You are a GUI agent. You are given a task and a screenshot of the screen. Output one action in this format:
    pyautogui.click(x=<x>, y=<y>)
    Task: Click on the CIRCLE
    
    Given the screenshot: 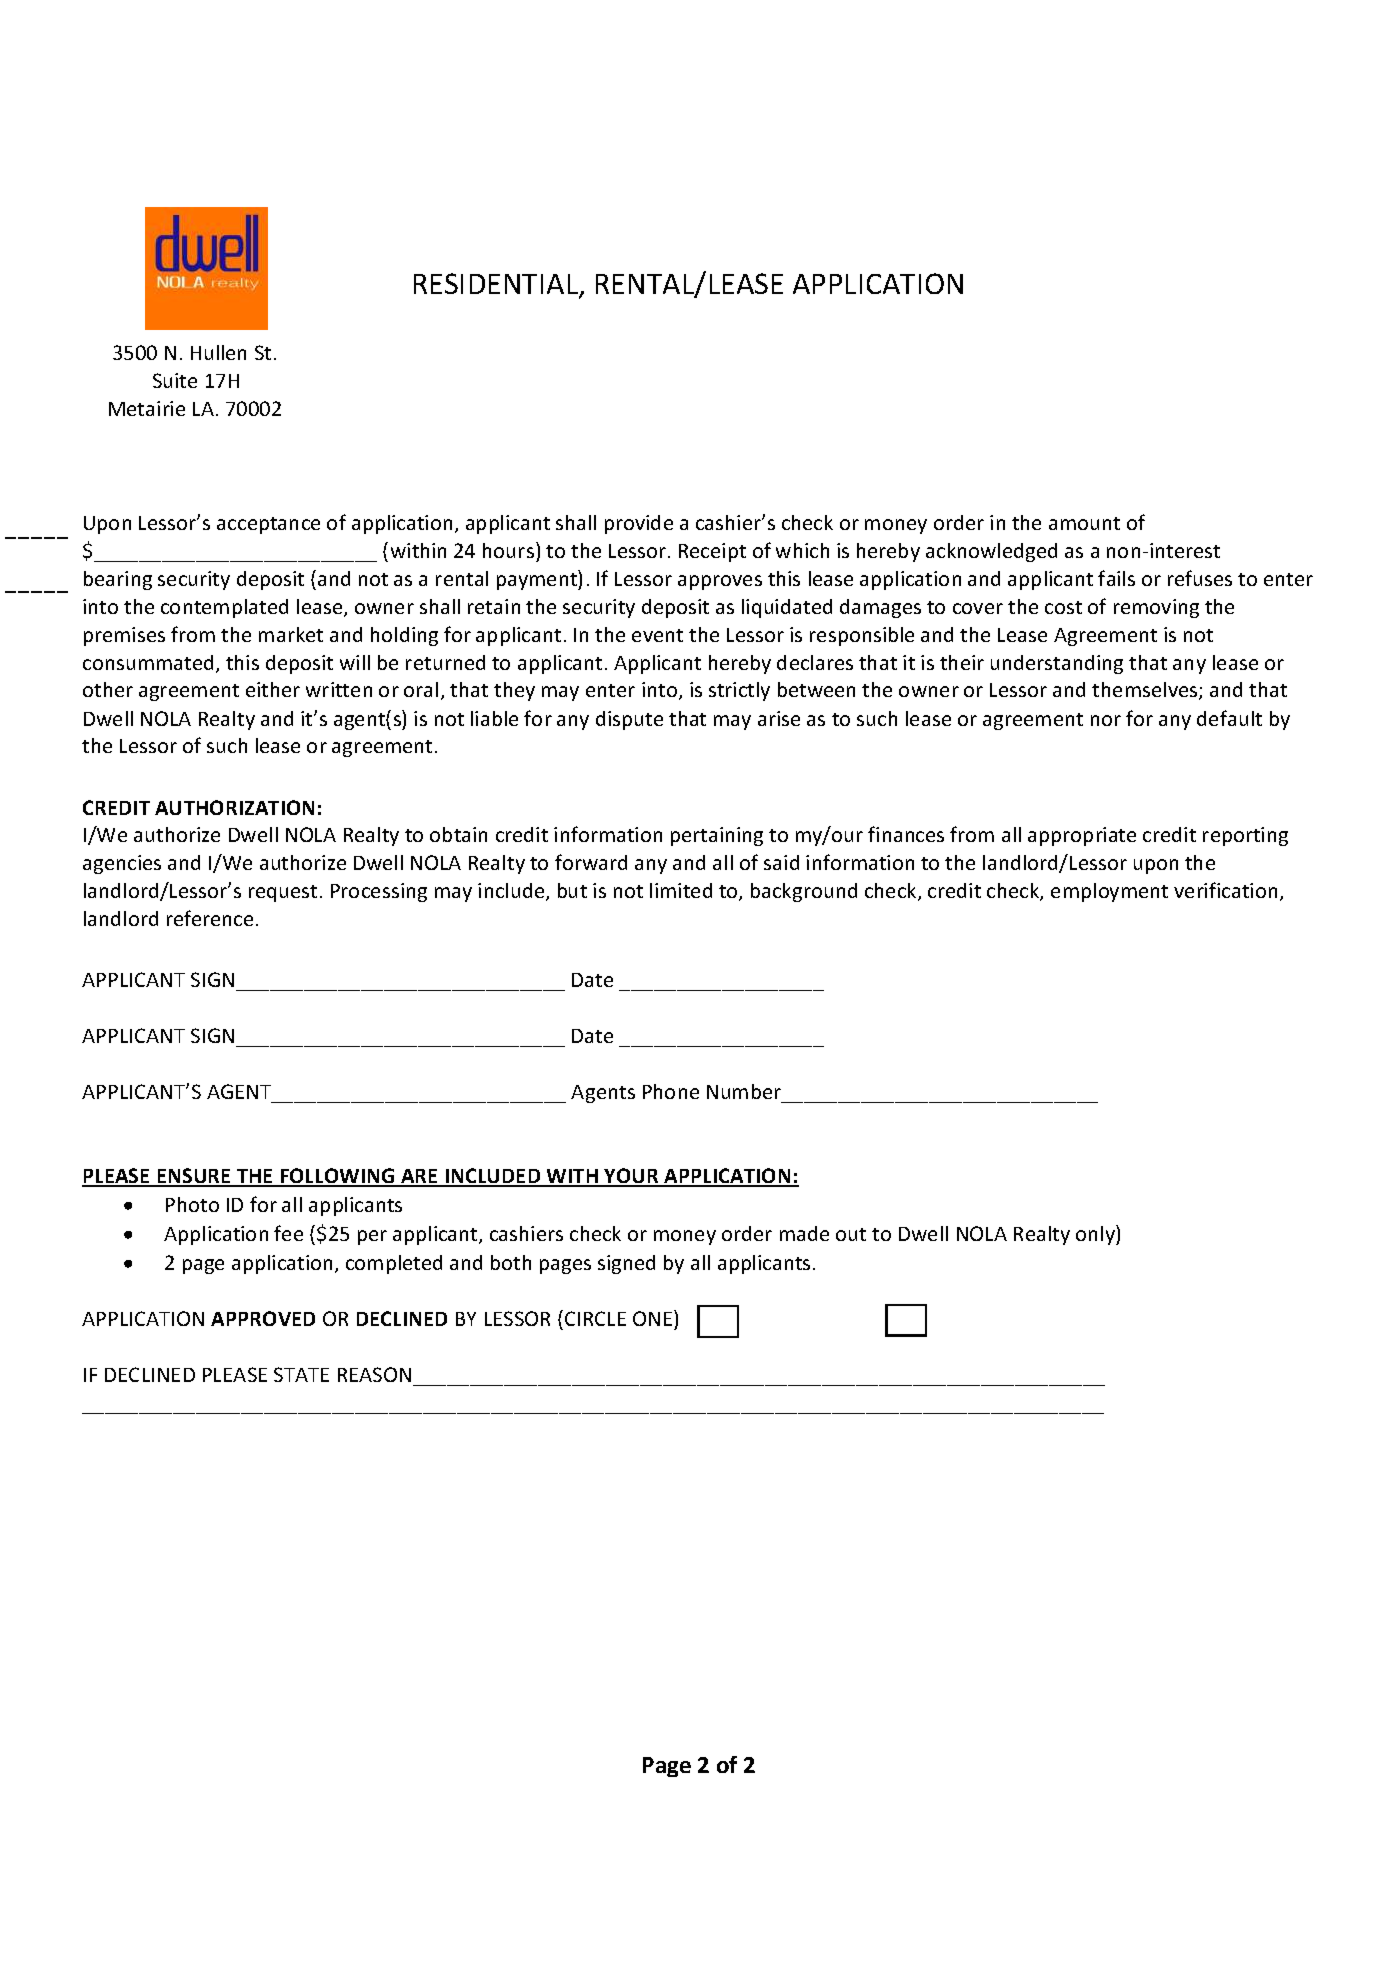 What is the action you would take?
    pyautogui.click(x=595, y=1318)
